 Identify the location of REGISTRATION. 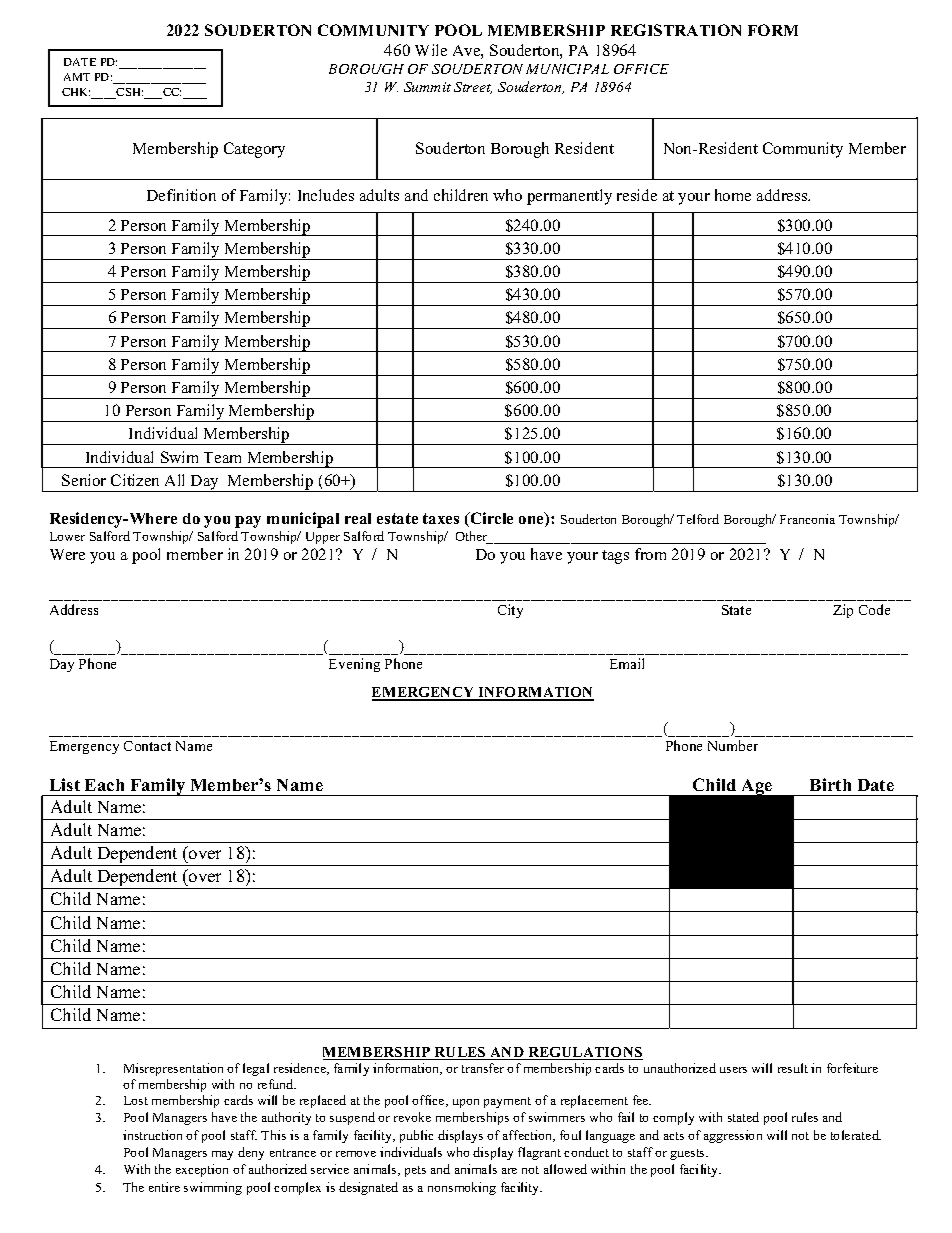
(676, 30).
